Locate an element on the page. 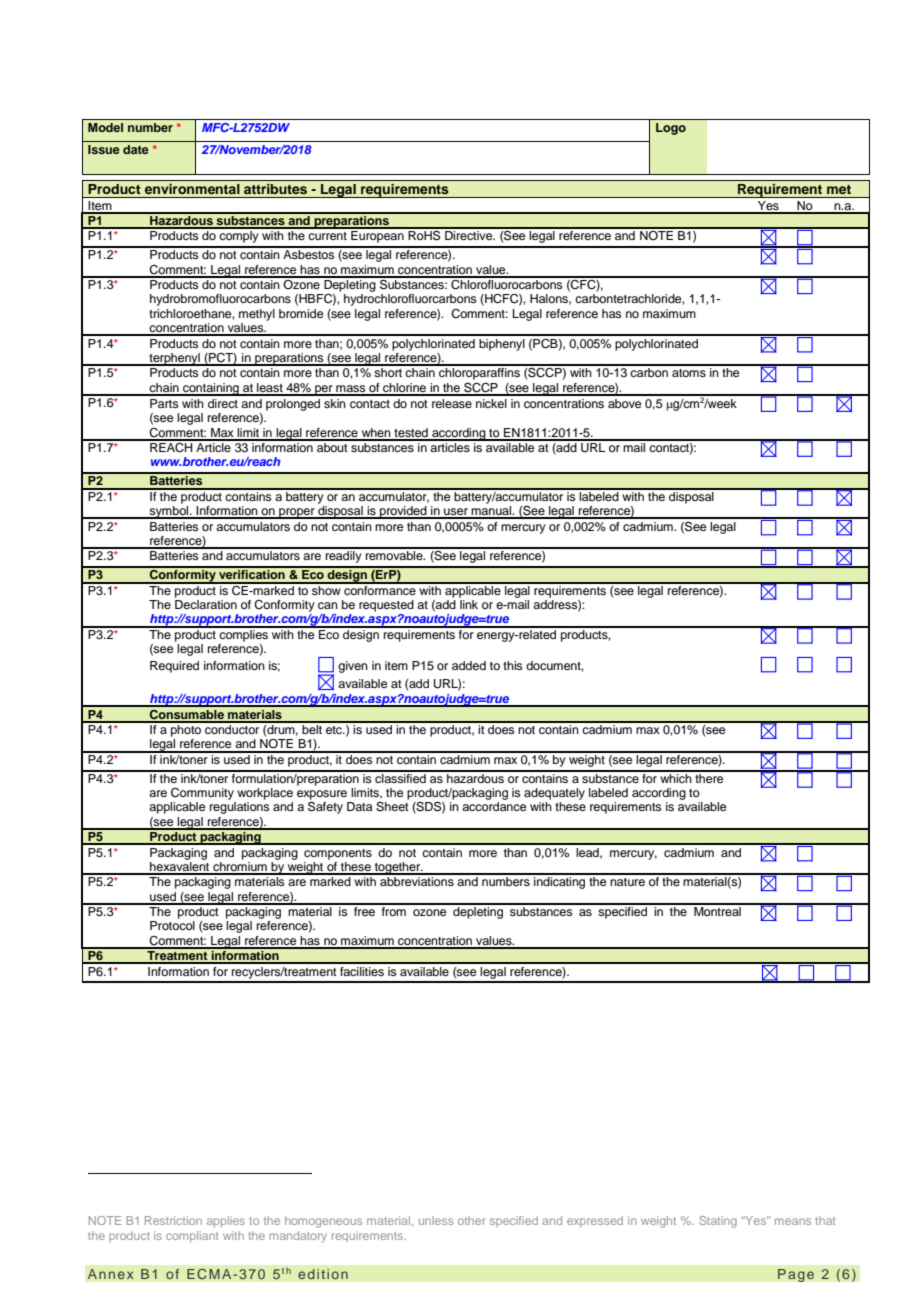 This page has width=924, height=1308. Required is located at coordinates (174, 667).
